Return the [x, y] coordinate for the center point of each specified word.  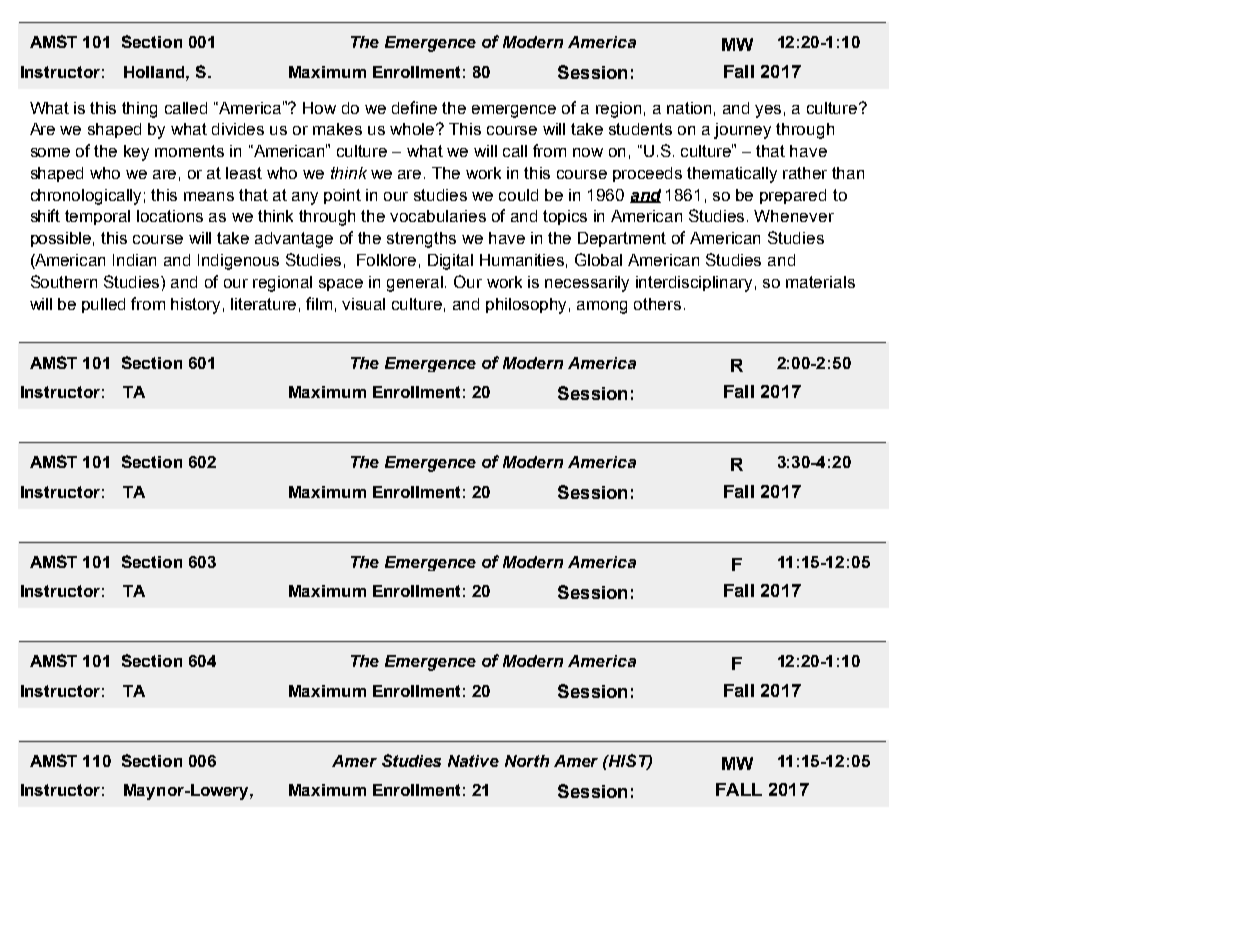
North [527, 761]
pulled [103, 305]
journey [742, 131]
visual [363, 304]
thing [139, 110]
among [602, 307]
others [657, 304]
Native [473, 761]
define [414, 107]
